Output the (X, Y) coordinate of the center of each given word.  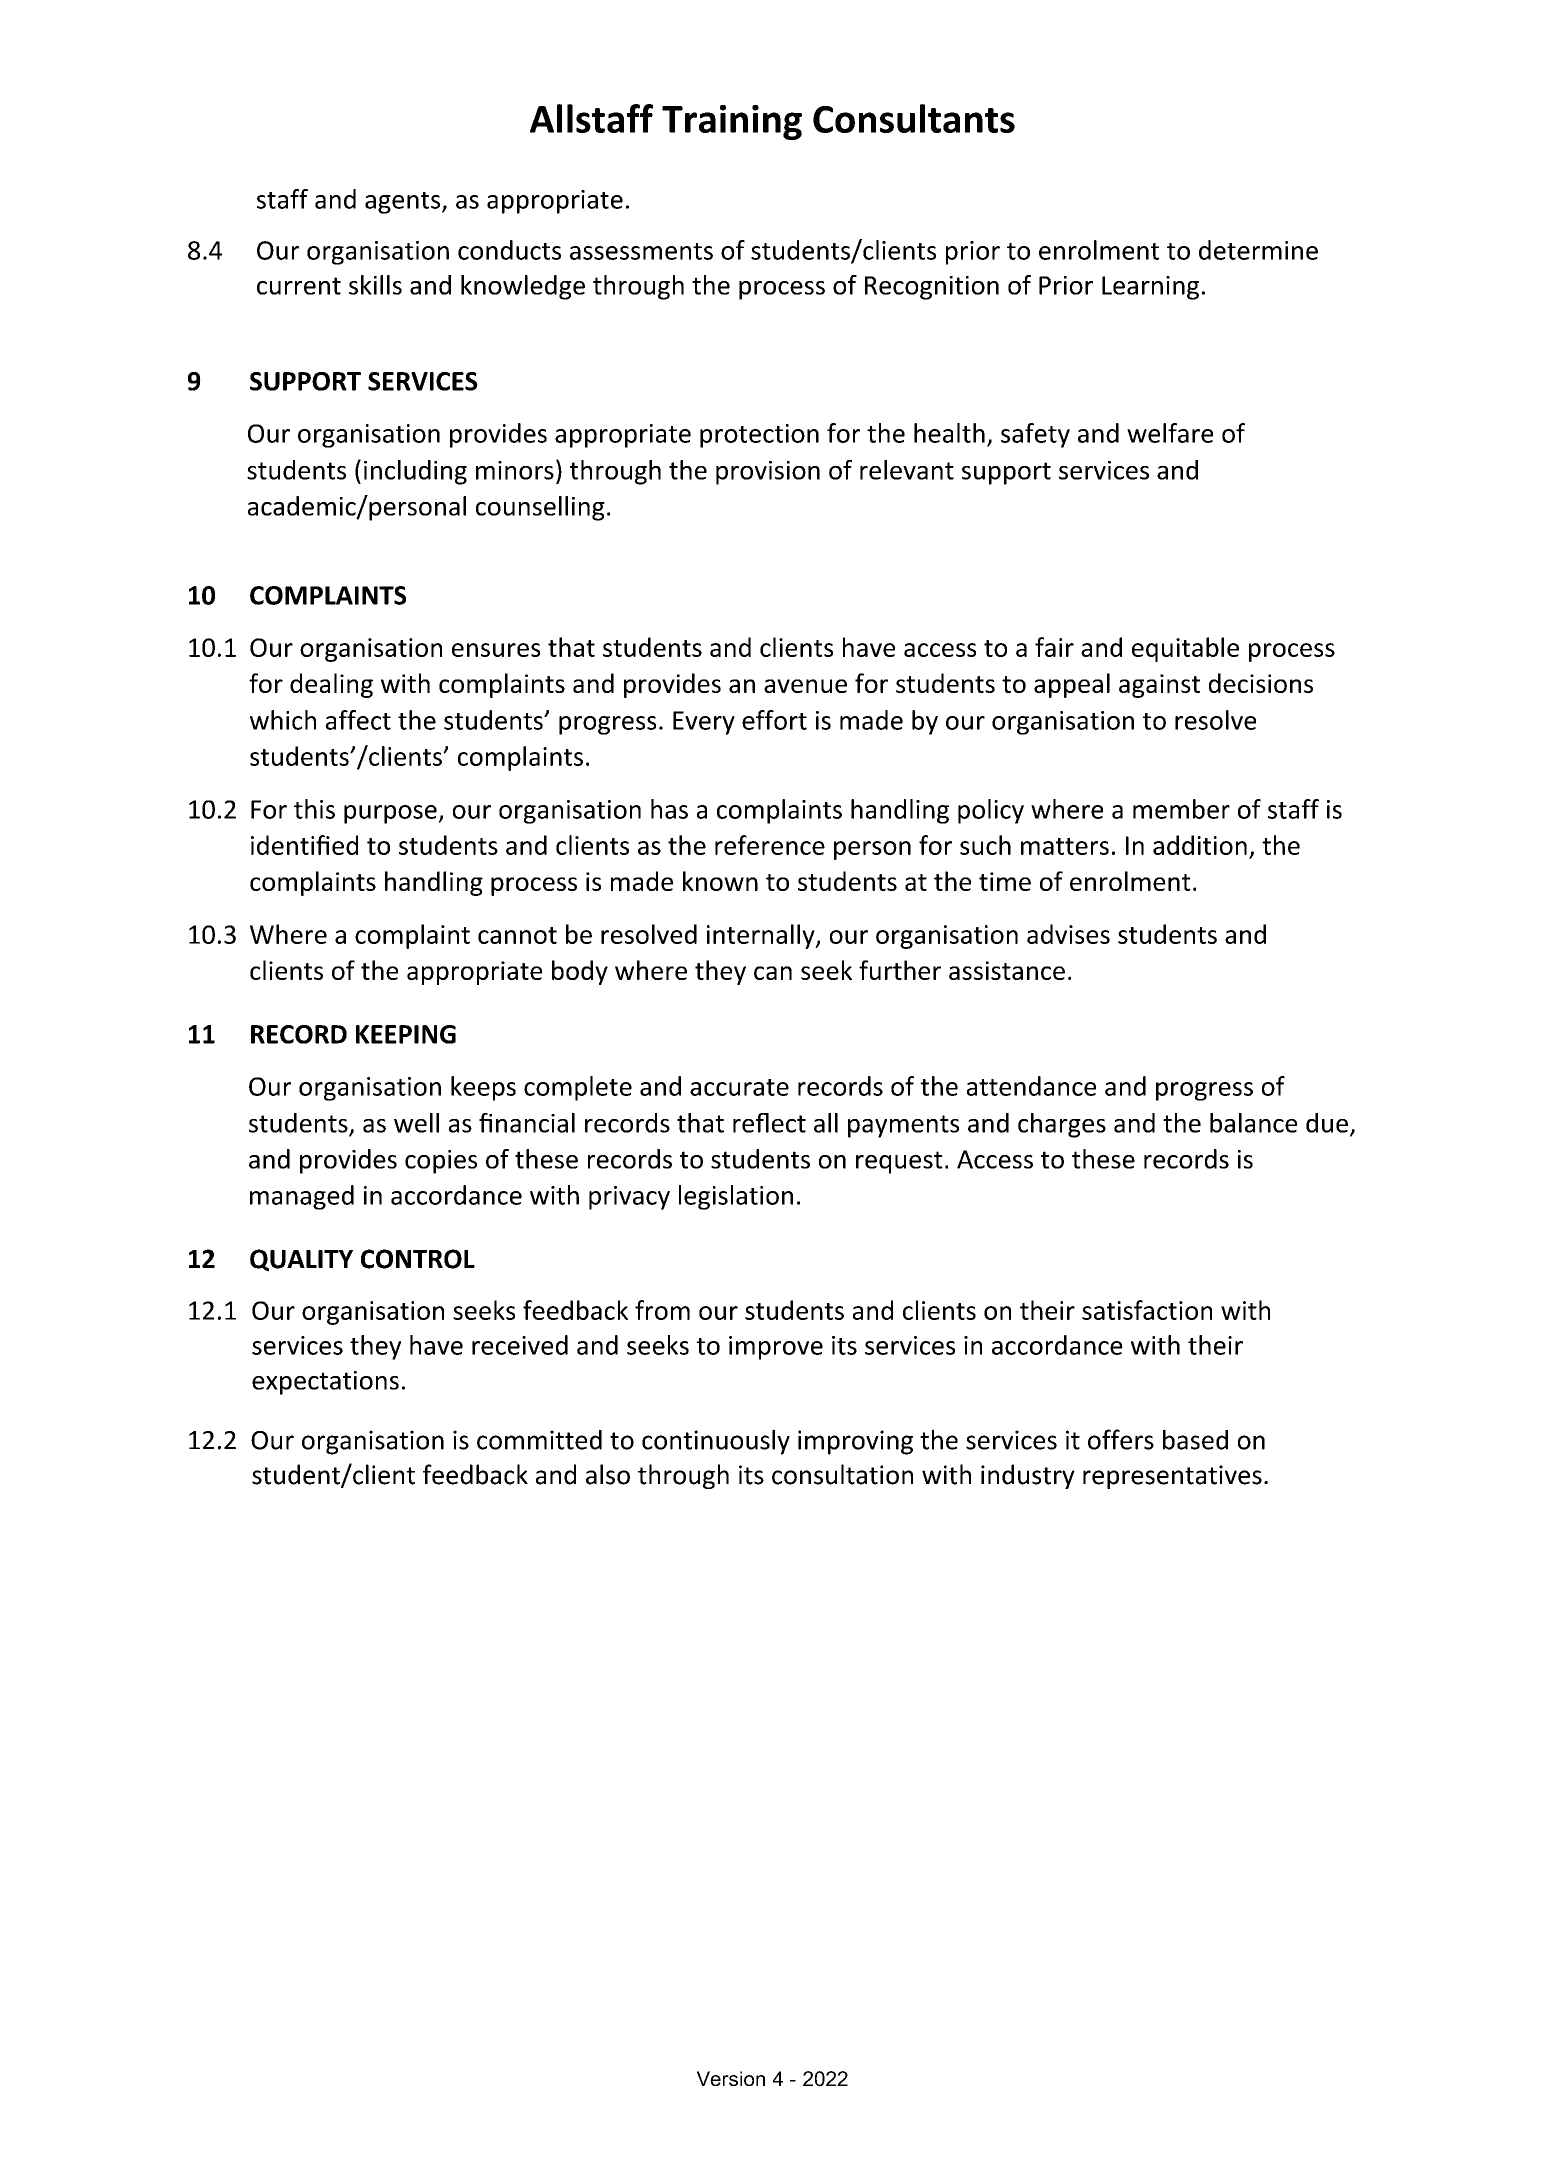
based (1195, 1439)
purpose (391, 814)
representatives (1172, 1477)
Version (731, 2078)
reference (770, 845)
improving (855, 1442)
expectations (325, 1383)
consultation (842, 1474)
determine (1258, 250)
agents (404, 203)
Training (732, 122)
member (1181, 809)
